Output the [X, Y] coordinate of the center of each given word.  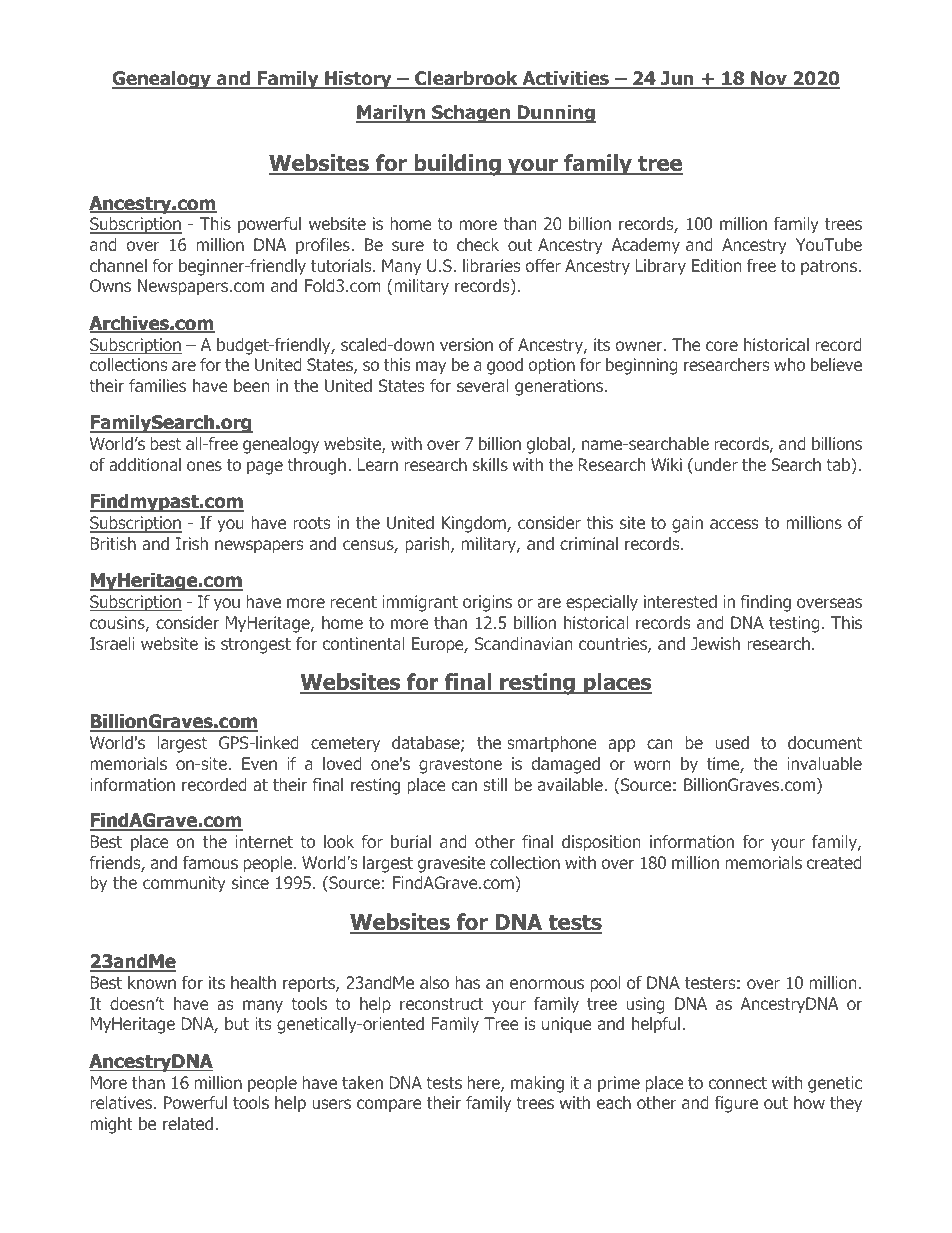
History [358, 80]
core [722, 346]
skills [490, 464]
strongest [256, 646]
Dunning [555, 114]
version [466, 344]
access [734, 524]
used [732, 742]
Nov [769, 80]
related [189, 1123]
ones [204, 466]
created [834, 862]
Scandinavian [523, 643]
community [184, 884]
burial [411, 841]
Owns [110, 285]
